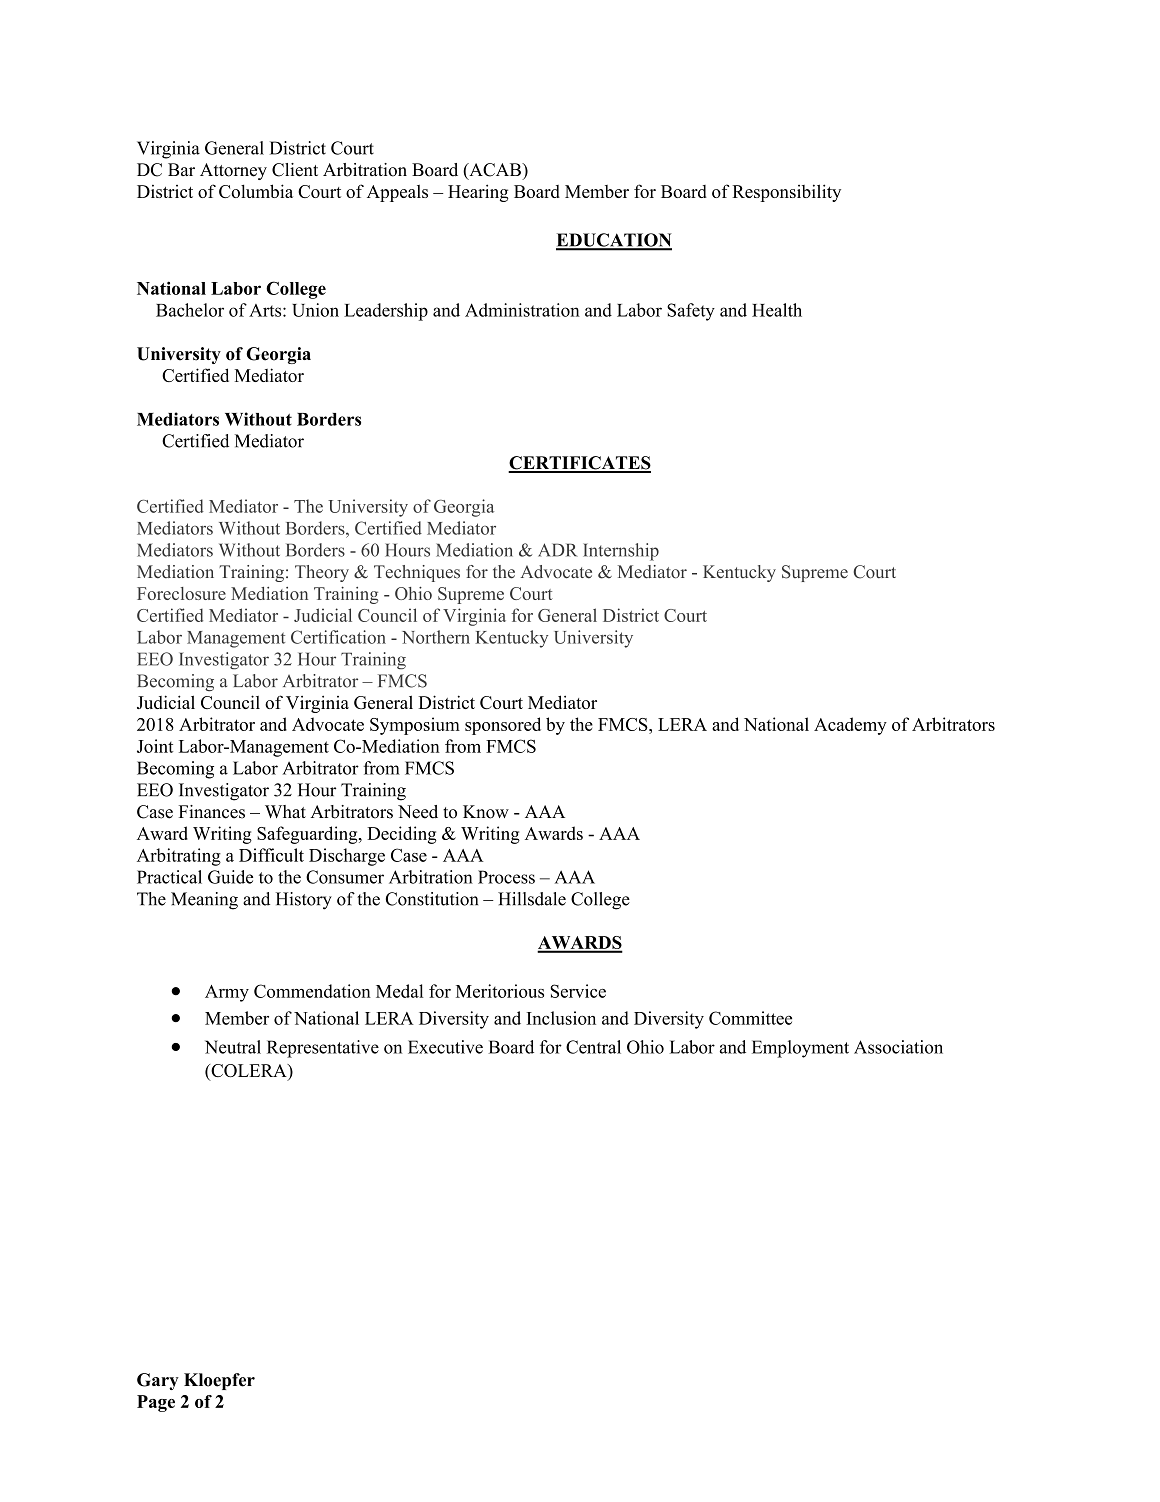 This screenshot has height=1502, width=1160. What do you see at coordinates (256, 191) in the screenshot?
I see `Columbia` at bounding box center [256, 191].
